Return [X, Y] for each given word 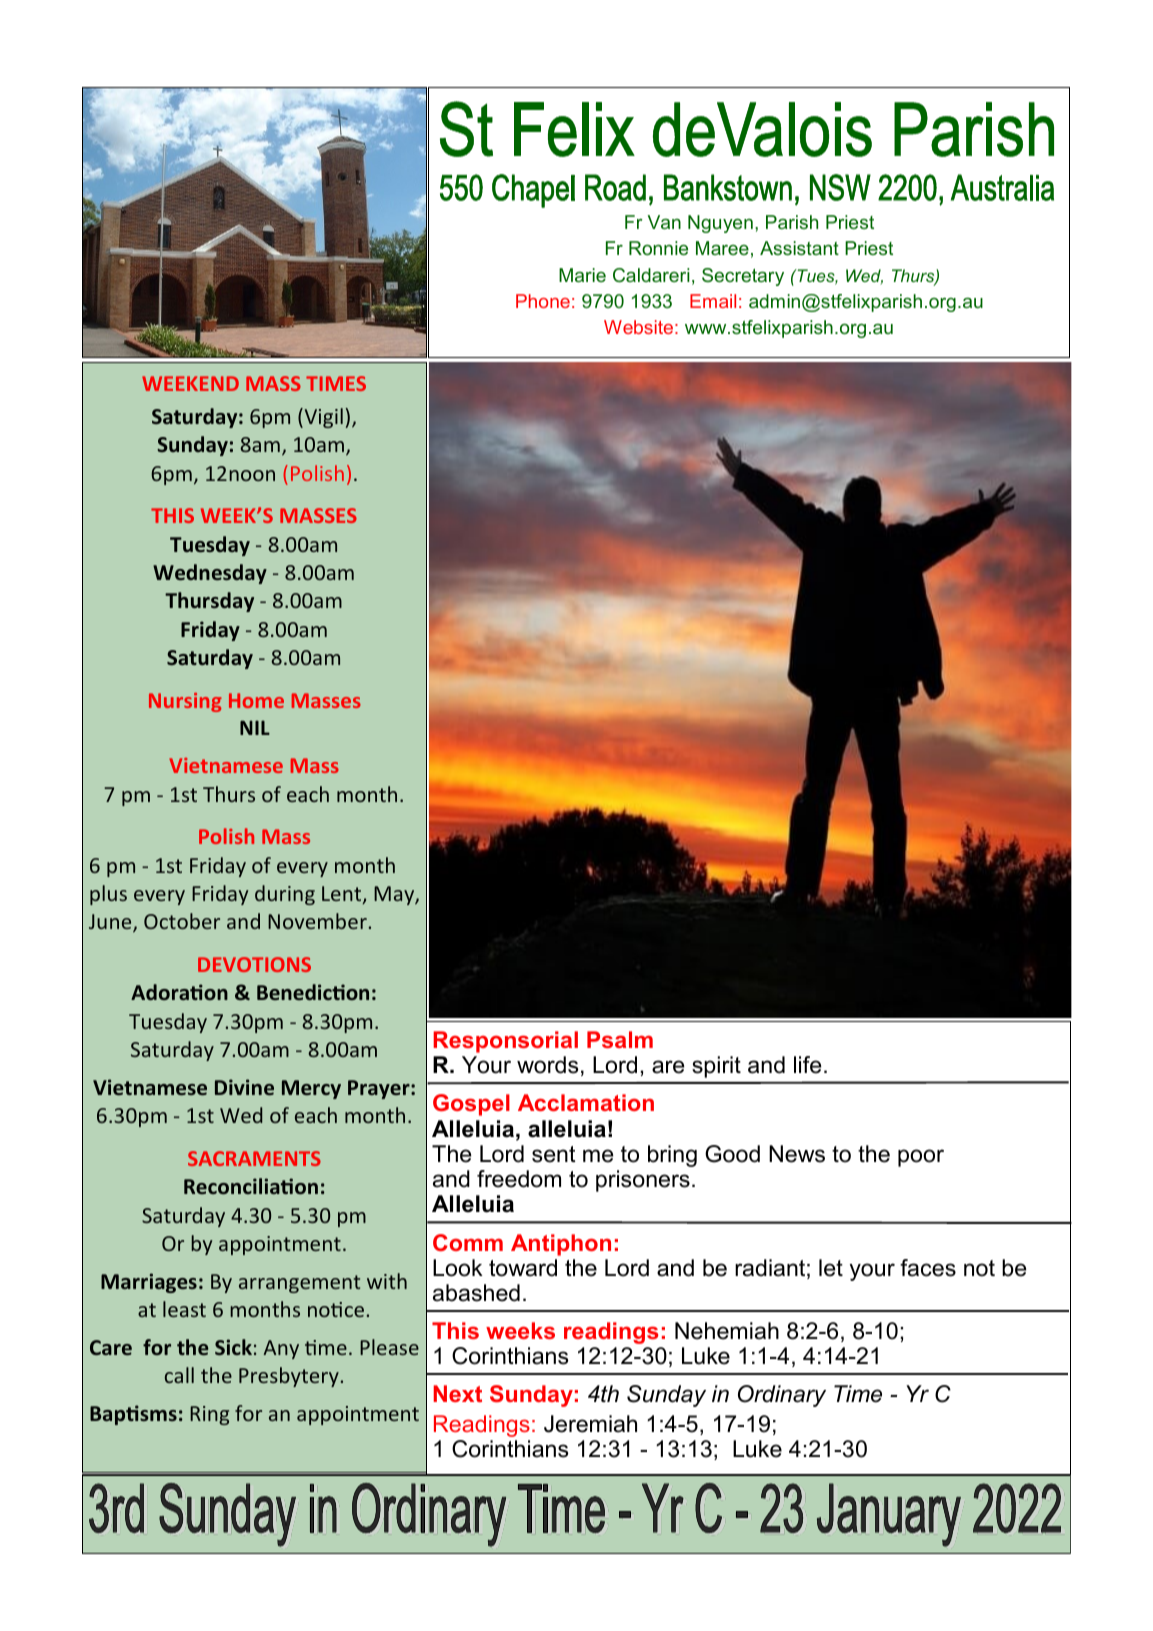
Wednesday [210, 574]
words [547, 1065]
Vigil [322, 418]
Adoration [179, 992]
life [807, 1065]
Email [713, 301]
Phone [543, 301]
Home [256, 700]
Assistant [799, 248]
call [179, 1375]
